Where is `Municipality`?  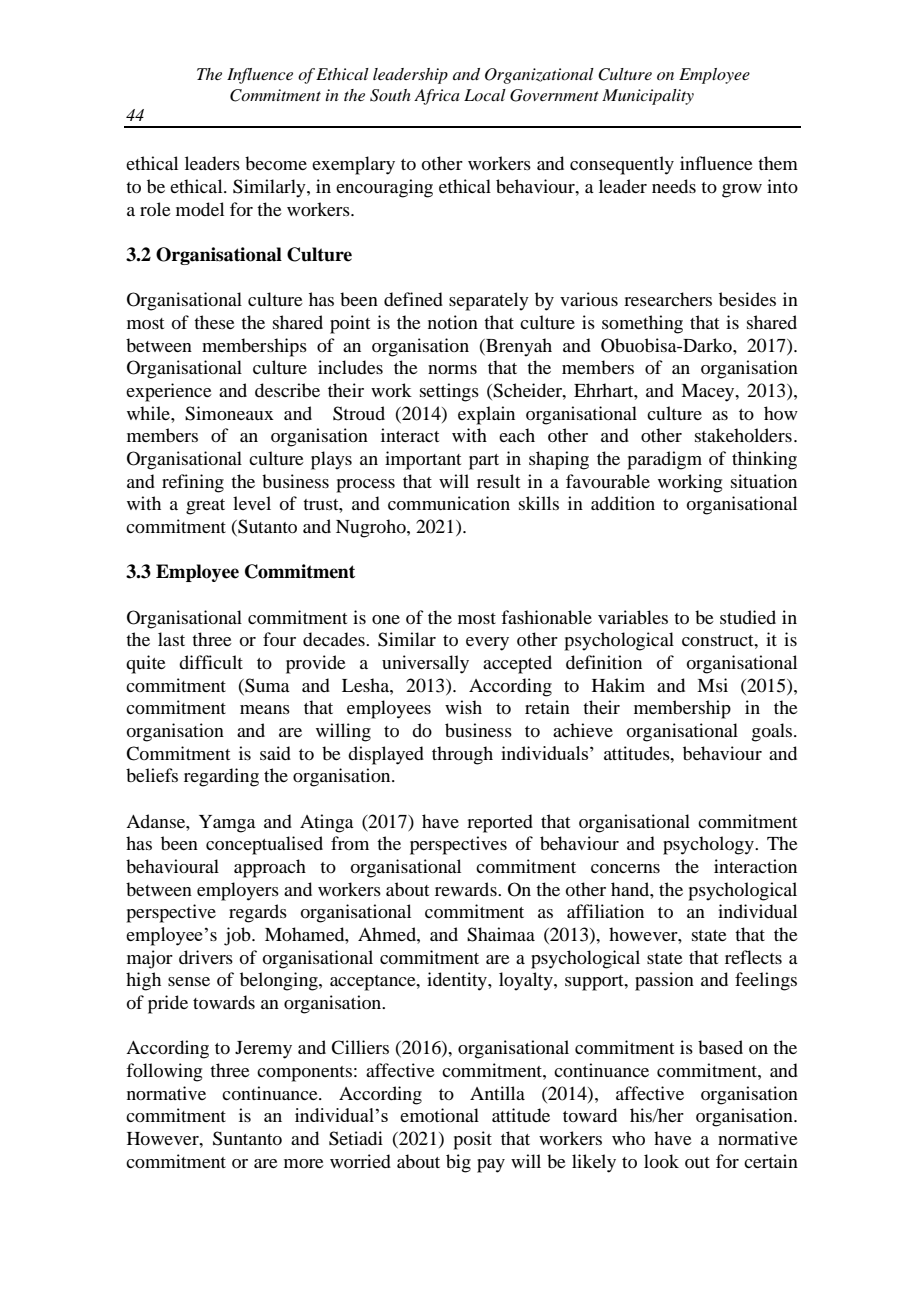 Municipality is located at coordinates (648, 97).
